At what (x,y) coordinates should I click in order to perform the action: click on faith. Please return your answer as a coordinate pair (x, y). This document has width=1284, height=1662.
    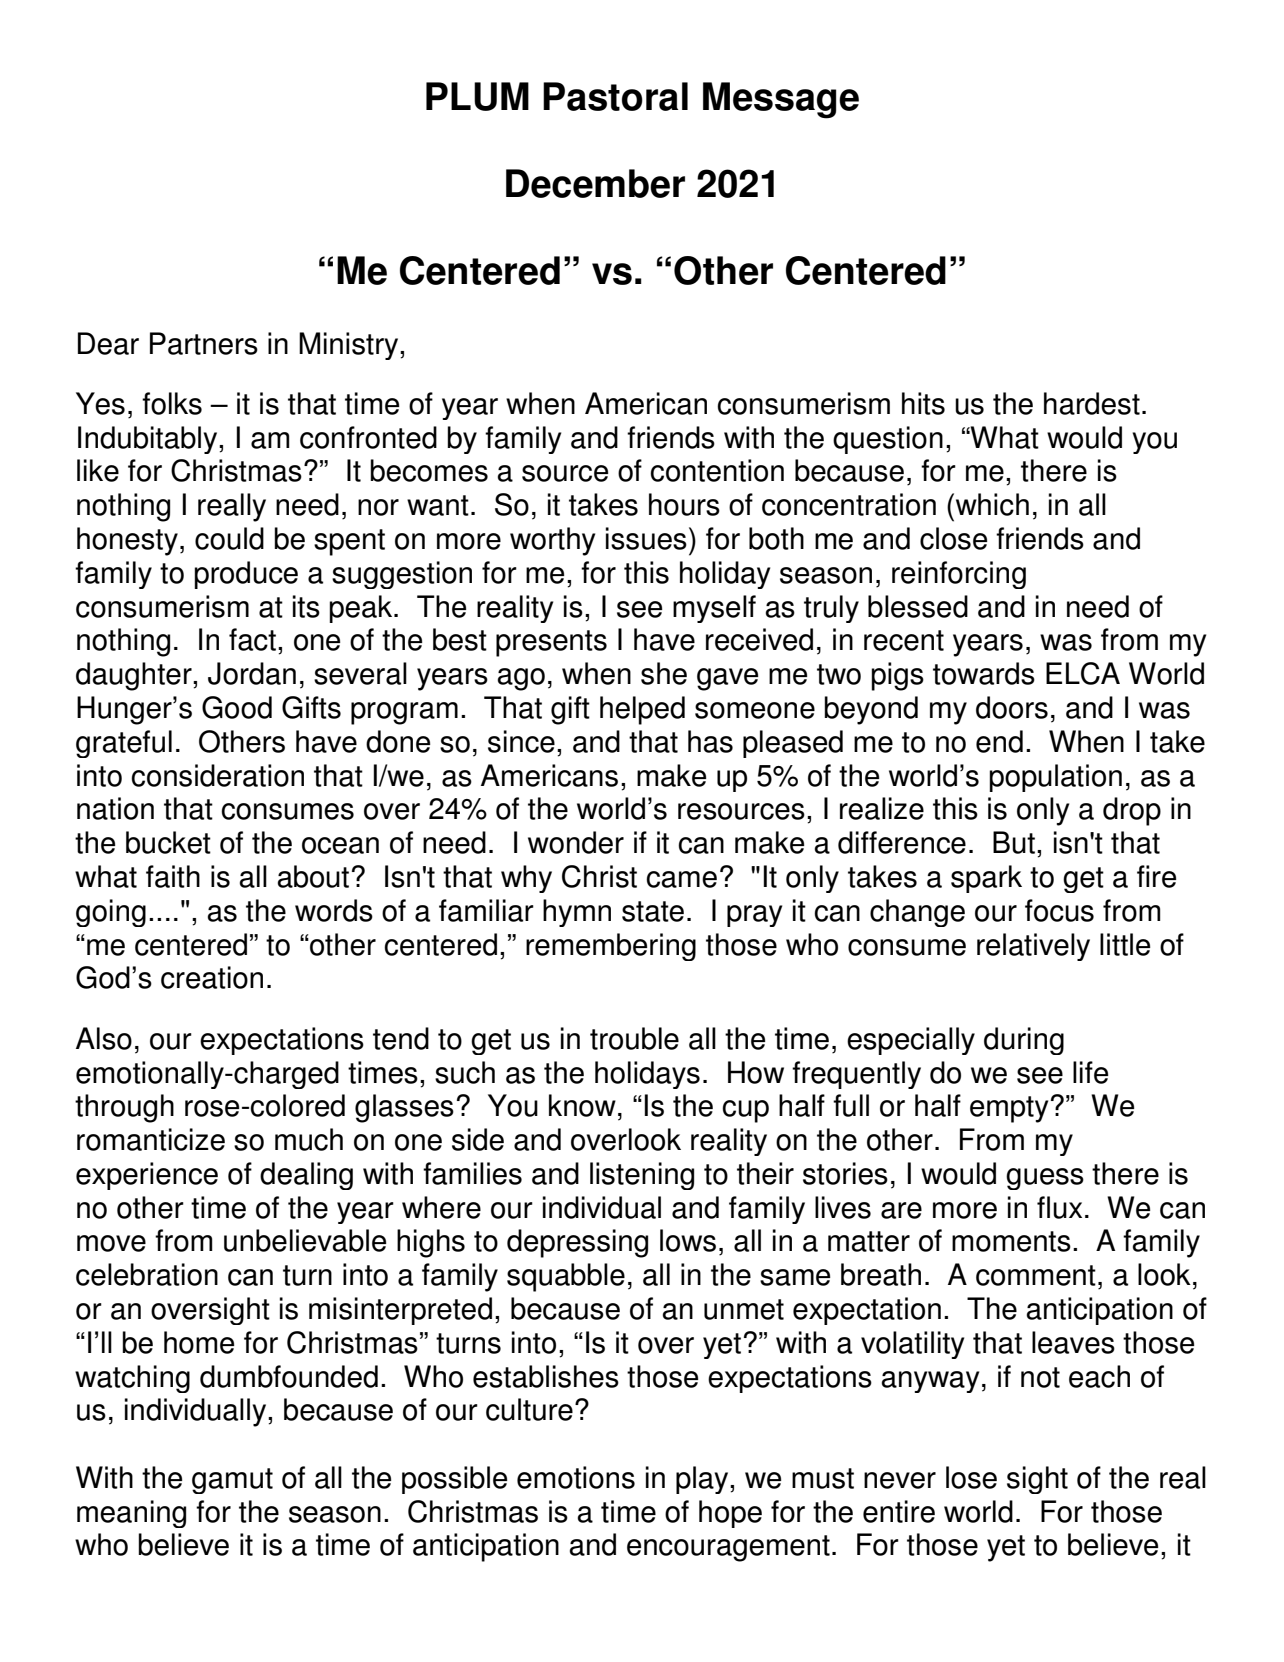
    Looking at the image, I should click on (173, 876).
